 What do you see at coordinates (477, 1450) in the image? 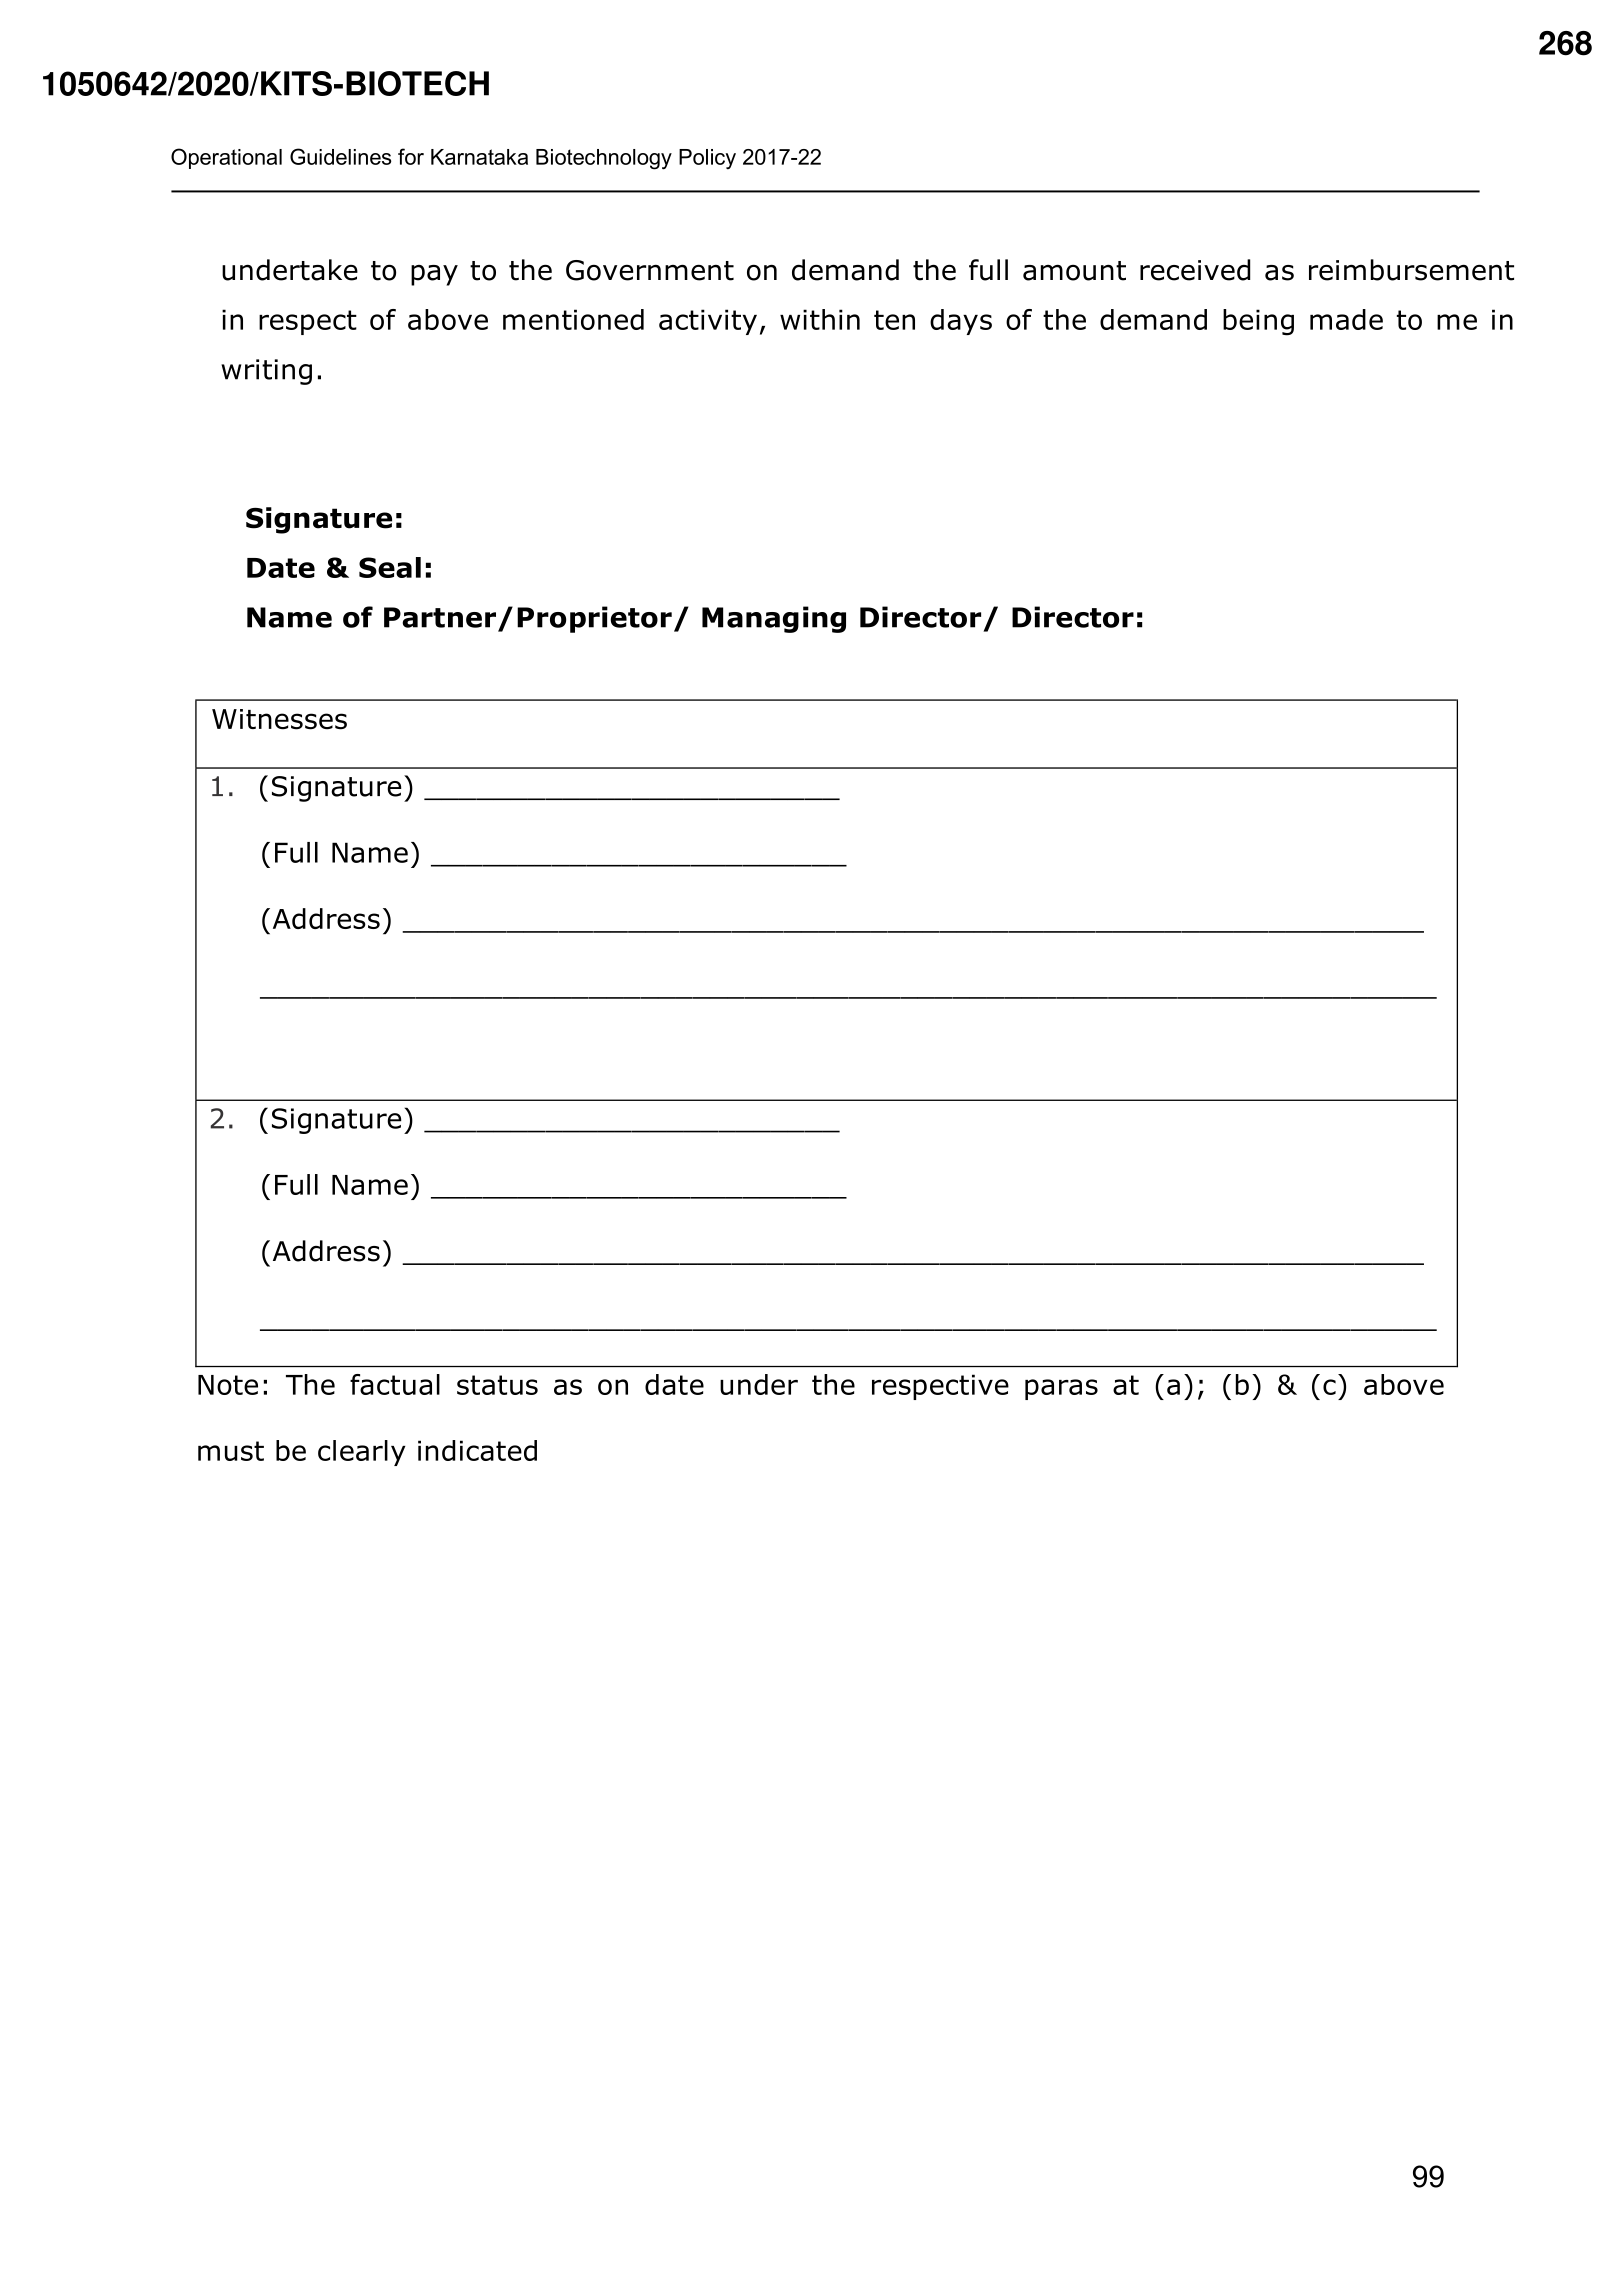
I see `indicated` at bounding box center [477, 1450].
